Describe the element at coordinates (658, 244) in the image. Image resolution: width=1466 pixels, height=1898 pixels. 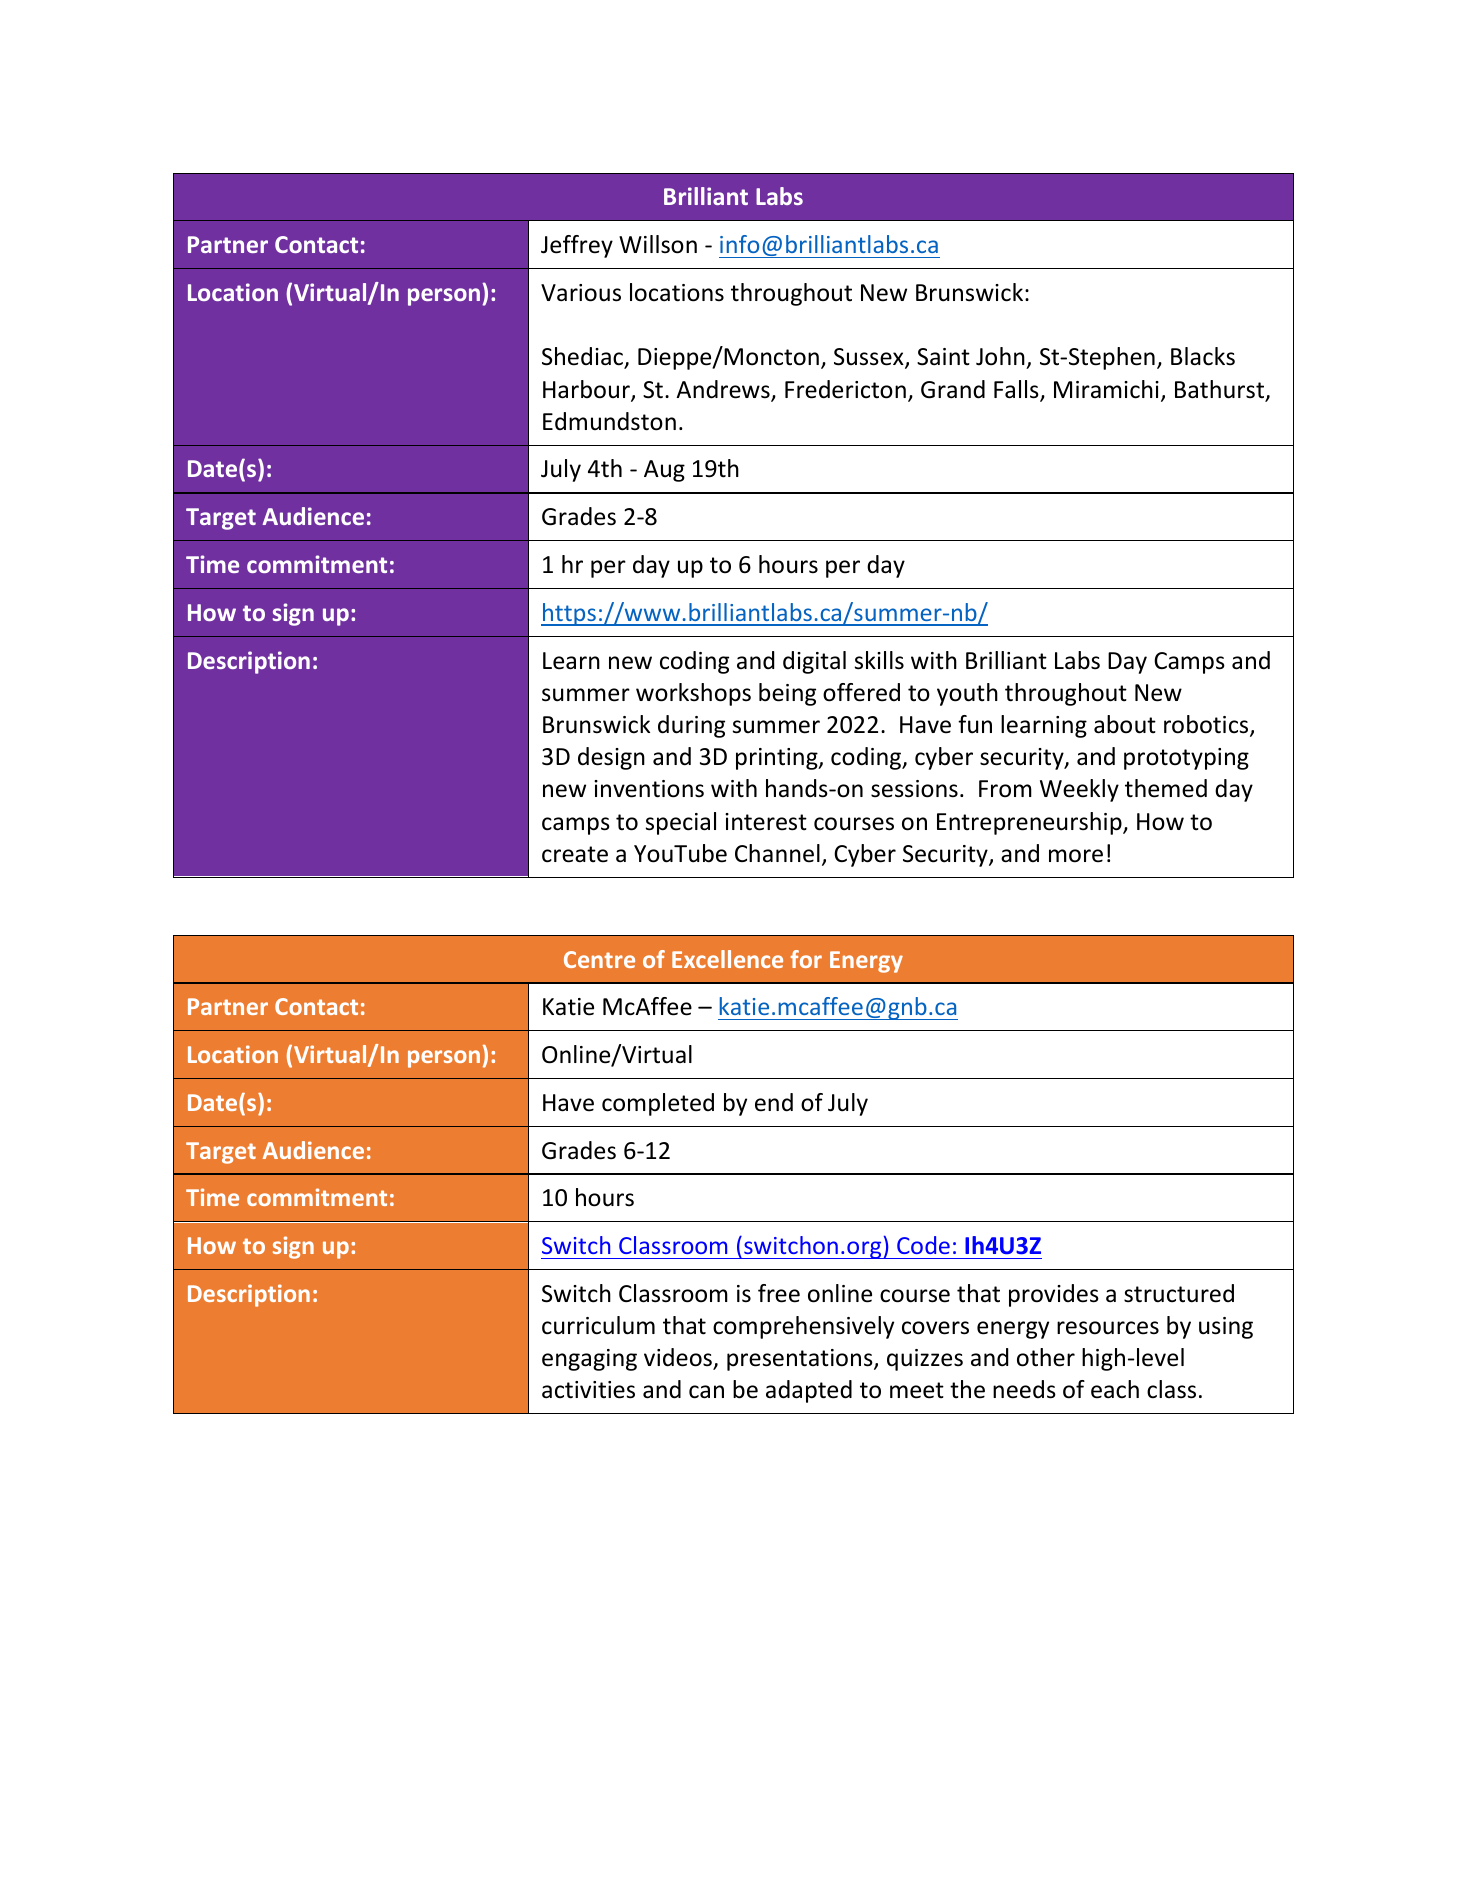
I see `Willson` at that location.
